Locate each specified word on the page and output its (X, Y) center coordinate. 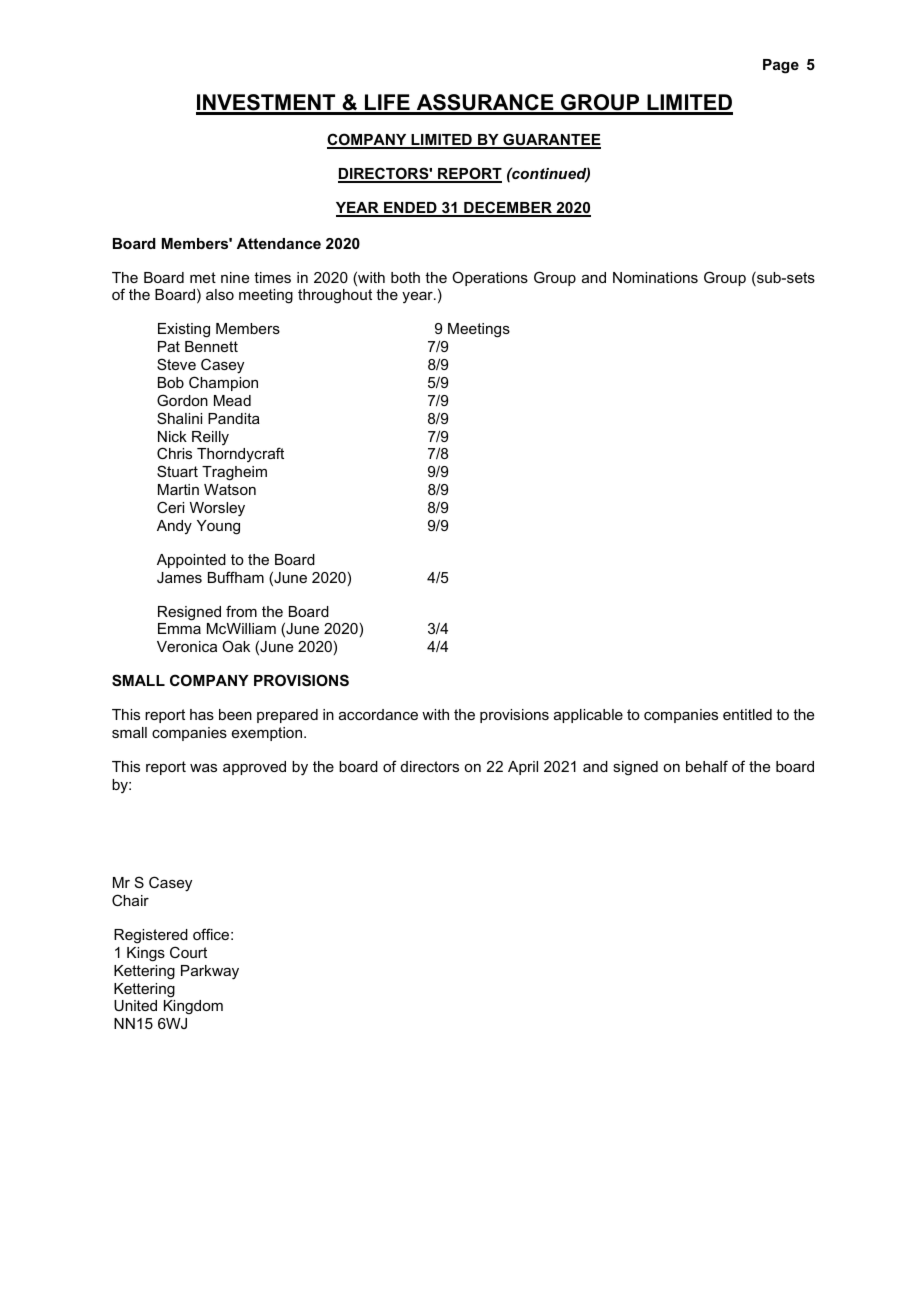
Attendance (279, 243)
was (203, 768)
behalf (707, 766)
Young (218, 527)
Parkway (210, 972)
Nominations (655, 277)
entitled (747, 714)
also (220, 294)
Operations (490, 278)
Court (188, 952)
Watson (230, 489)
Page (781, 66)
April (523, 768)
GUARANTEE (551, 140)
